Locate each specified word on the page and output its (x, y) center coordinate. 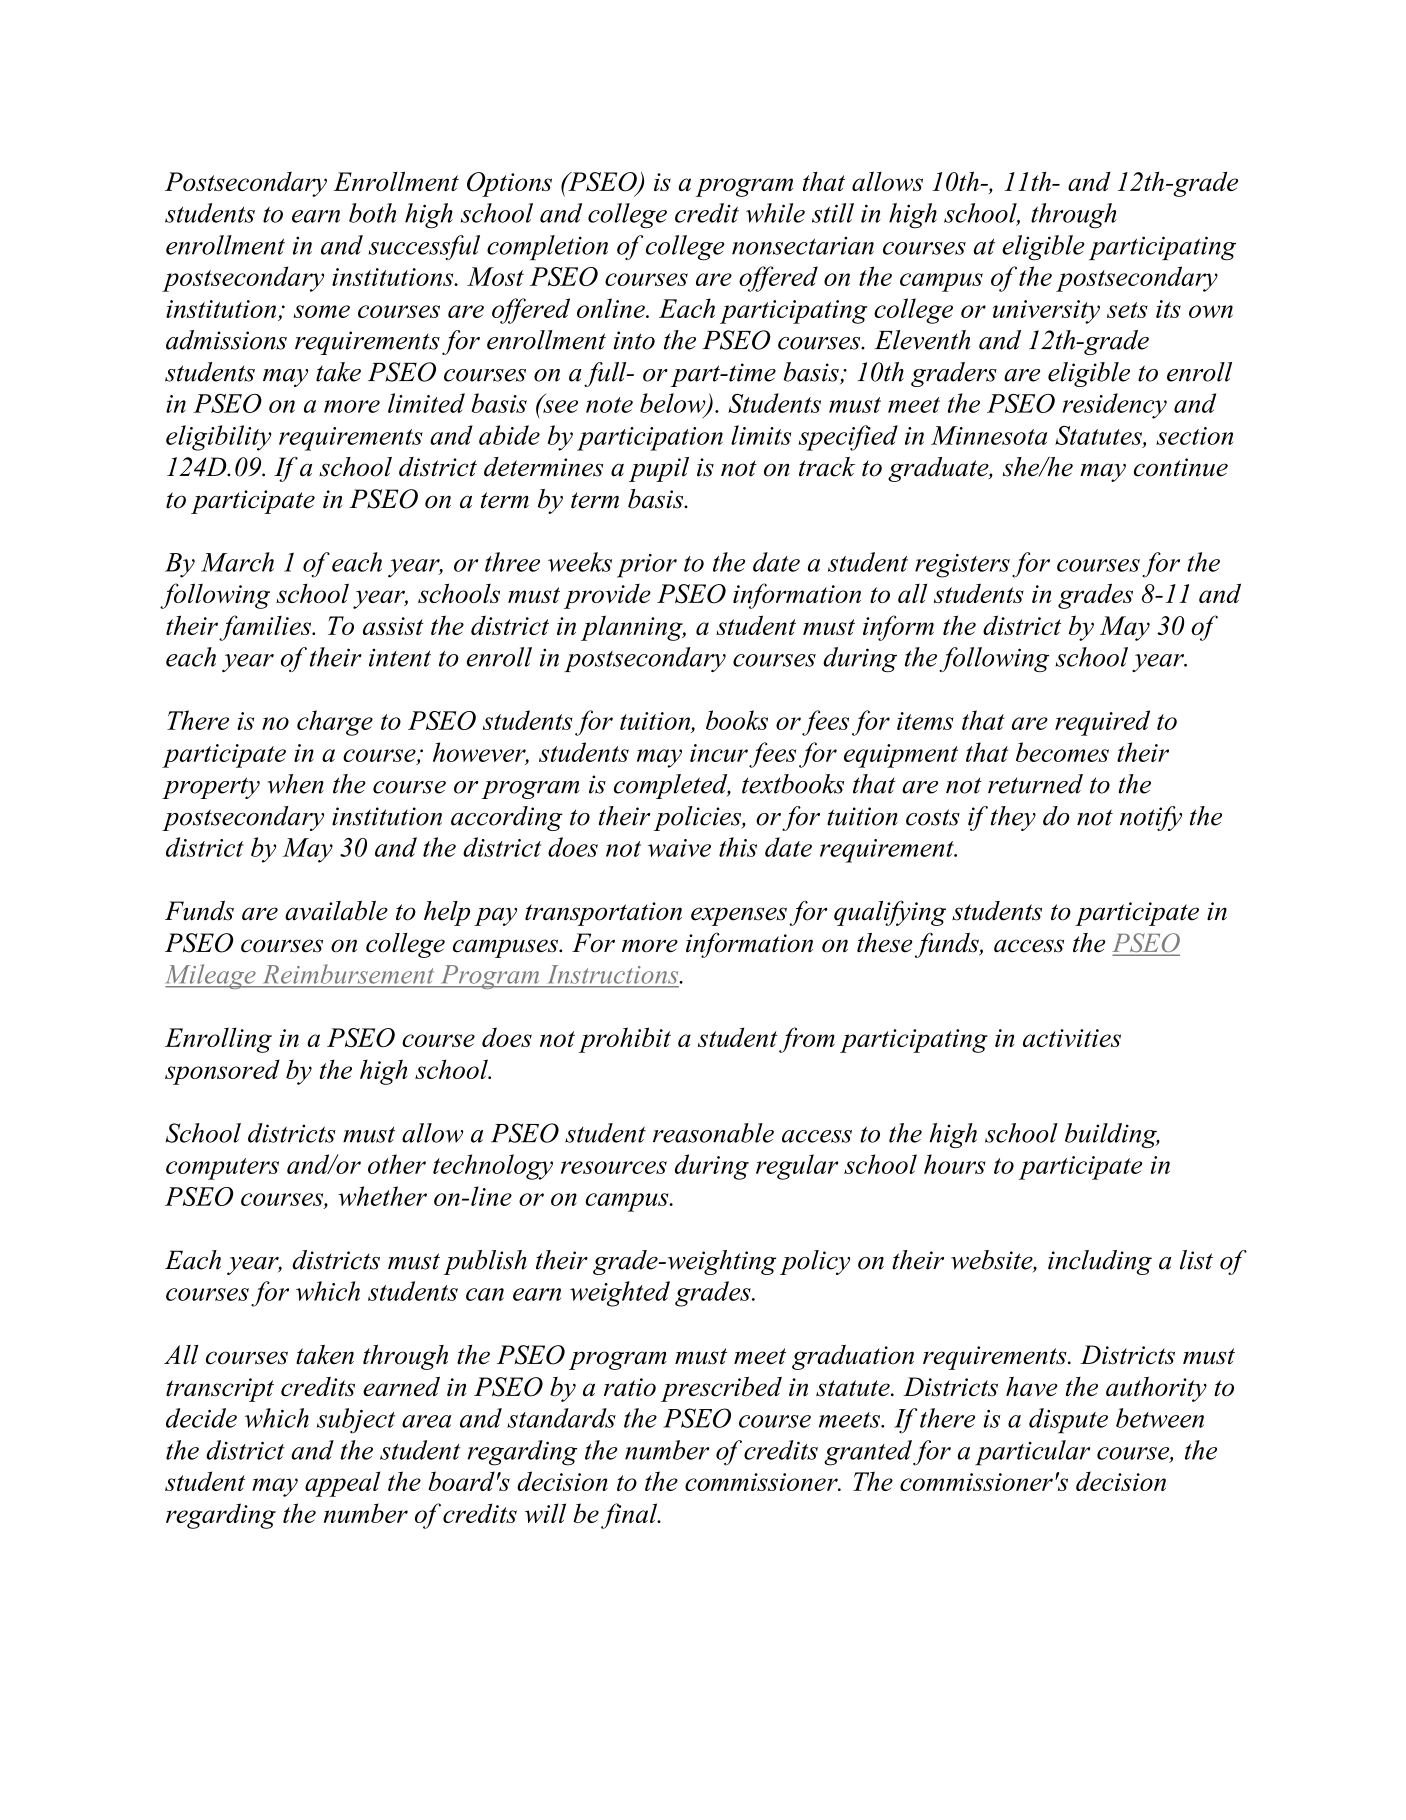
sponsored (222, 1072)
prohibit (625, 1040)
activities (1072, 1038)
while (775, 213)
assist (393, 626)
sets (1127, 310)
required (1102, 723)
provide (607, 596)
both (372, 213)
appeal (342, 1484)
